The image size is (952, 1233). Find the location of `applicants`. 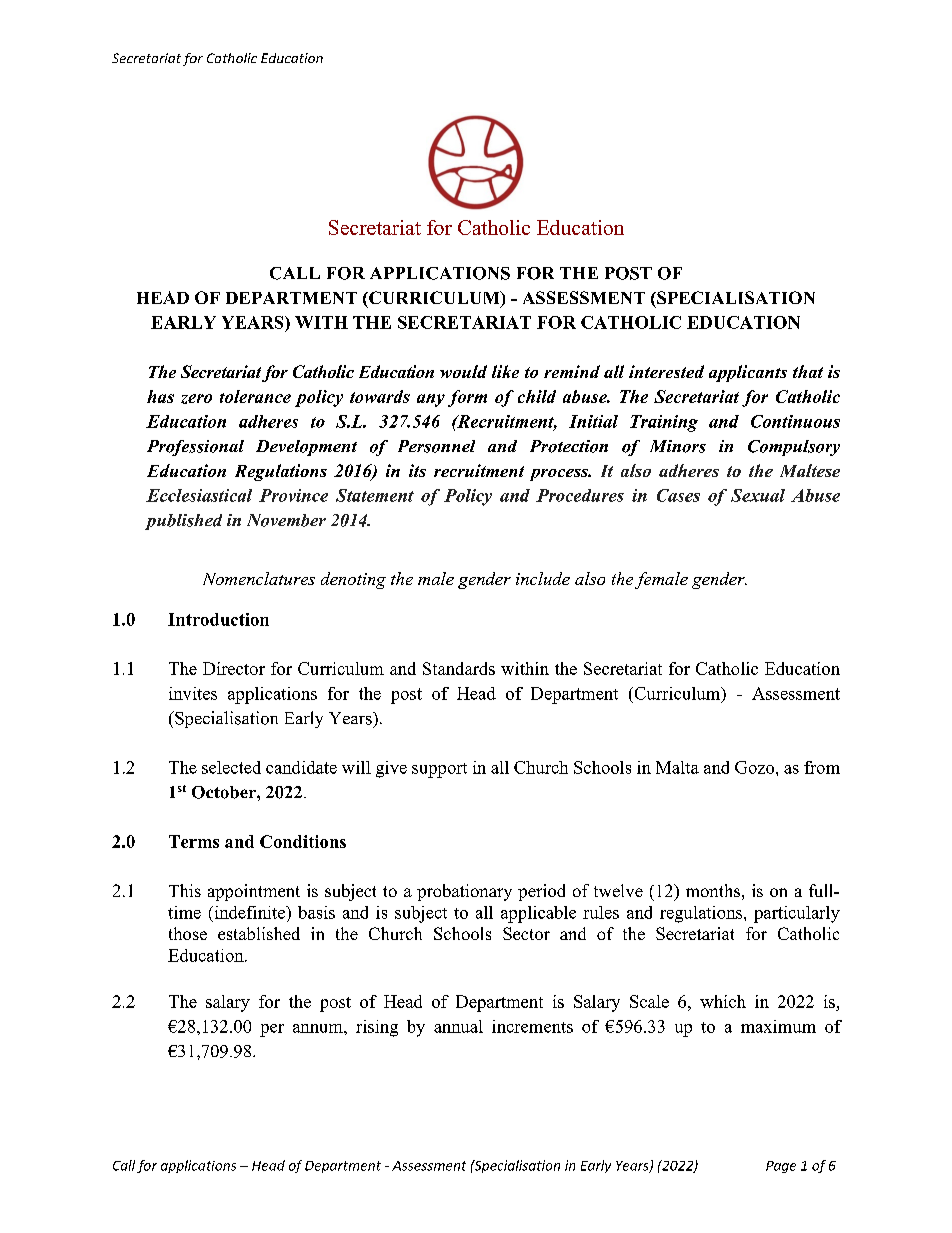

applicants is located at coordinates (748, 373).
